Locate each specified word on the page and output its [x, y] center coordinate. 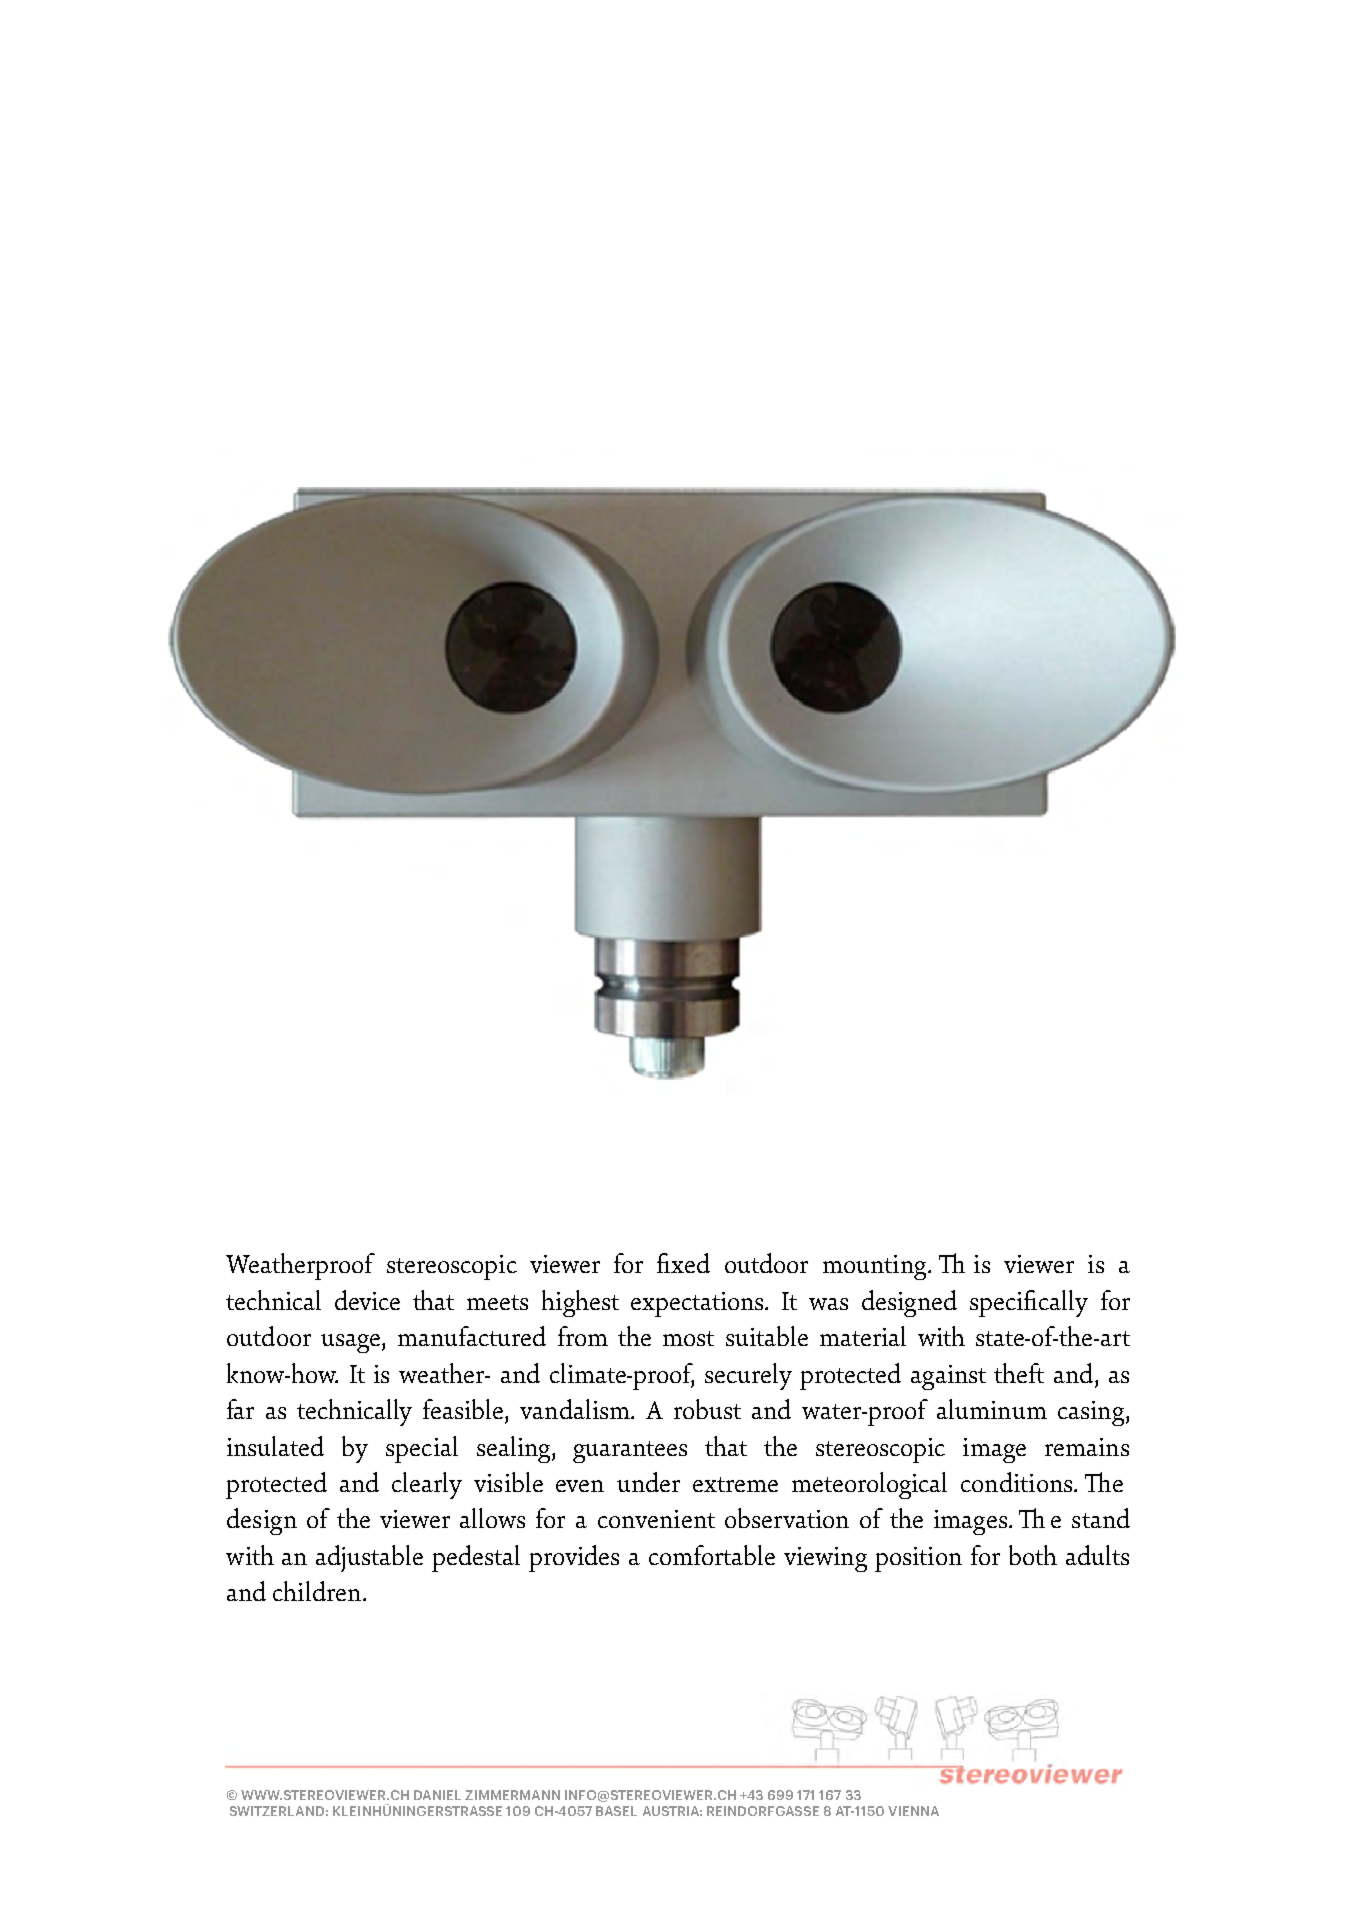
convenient [656, 1519]
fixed [683, 1263]
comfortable [712, 1555]
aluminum [992, 1409]
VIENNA [913, 1811]
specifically [1029, 1303]
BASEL [616, 1811]
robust [707, 1409]
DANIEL [437, 1795]
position [918, 1559]
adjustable [369, 1558]
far [240, 1409]
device [367, 1300]
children [317, 1591]
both [1033, 1555]
